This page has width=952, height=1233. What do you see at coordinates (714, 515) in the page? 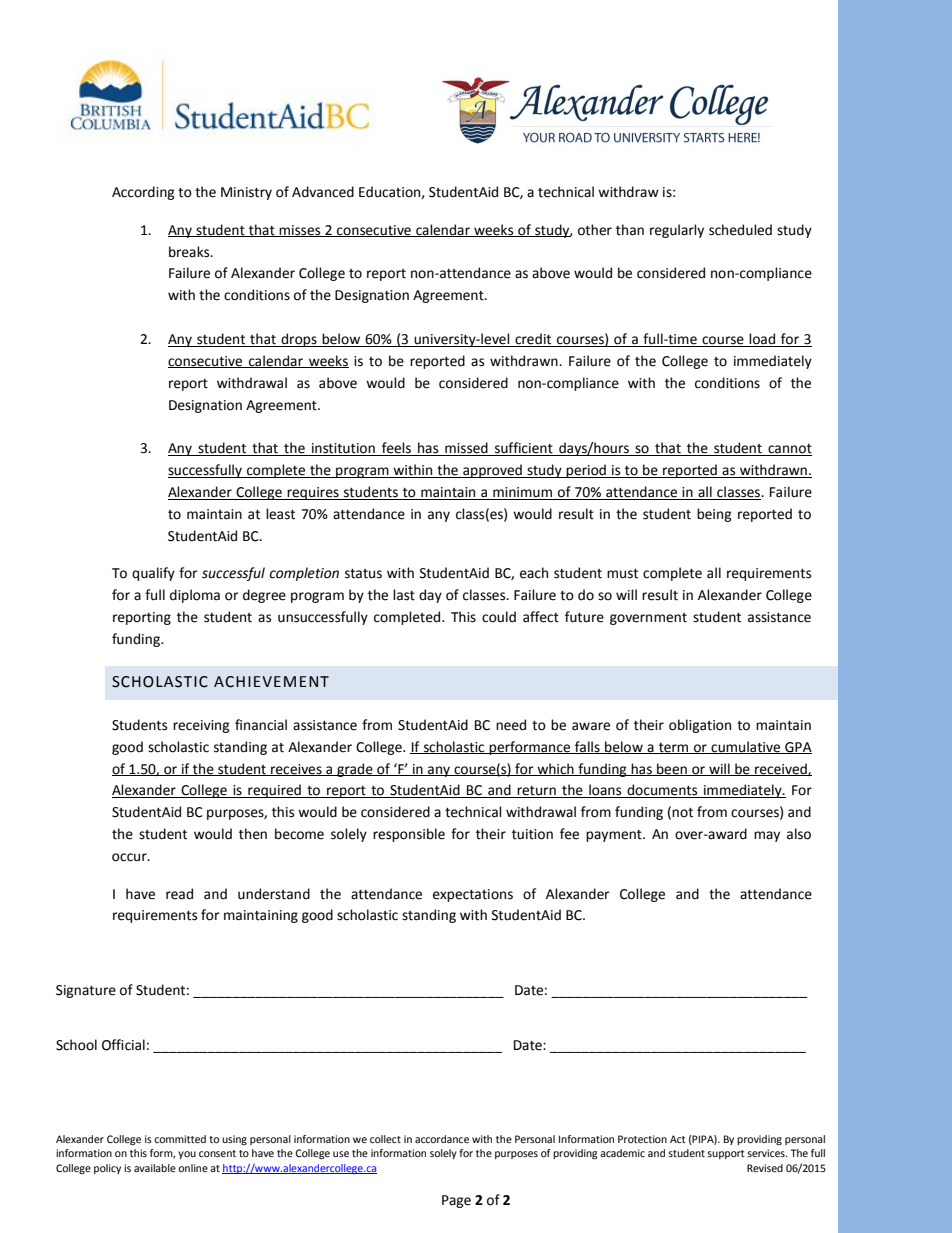
I see `being` at bounding box center [714, 515].
